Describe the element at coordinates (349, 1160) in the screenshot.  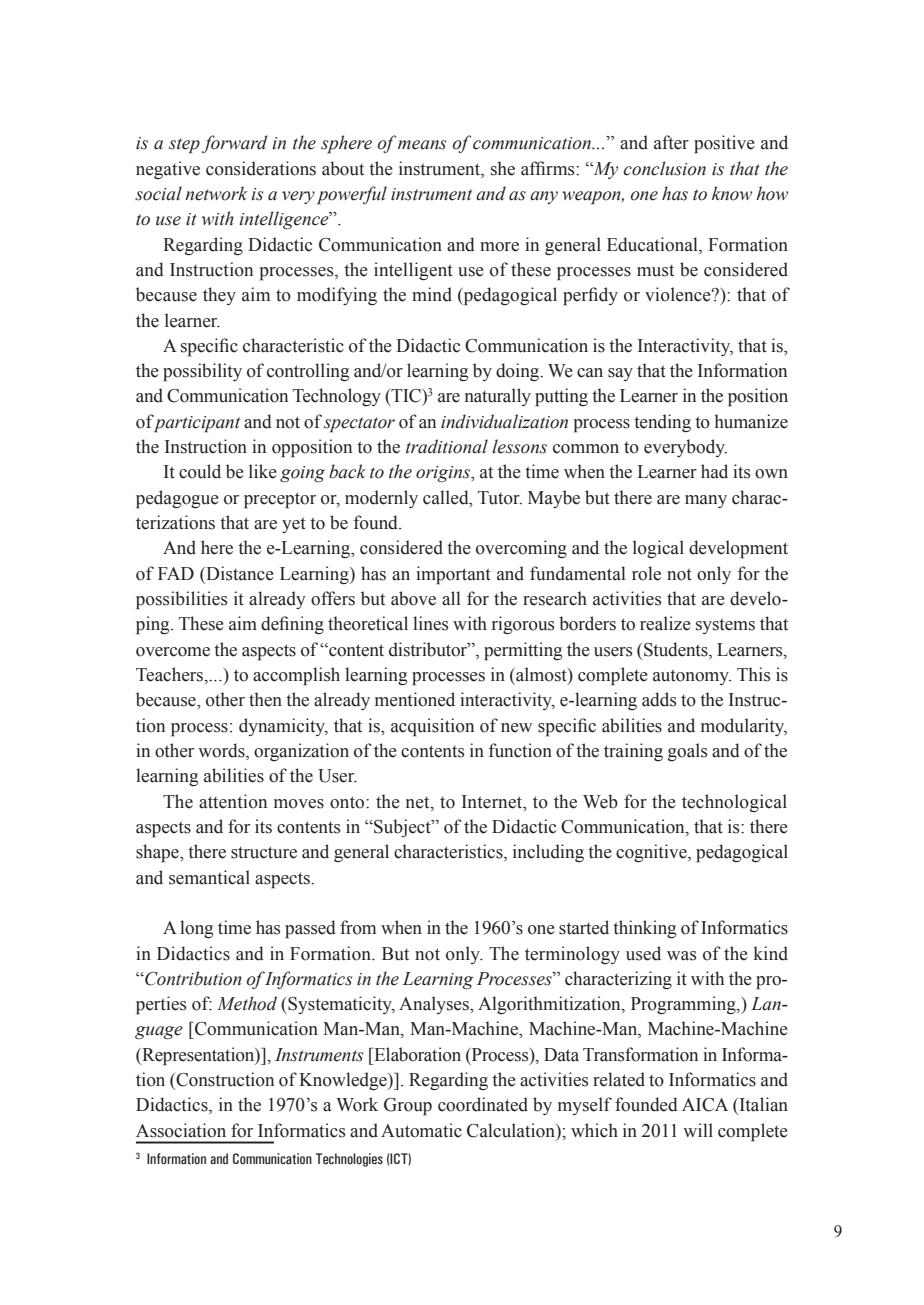
I see `Technologies` at that location.
